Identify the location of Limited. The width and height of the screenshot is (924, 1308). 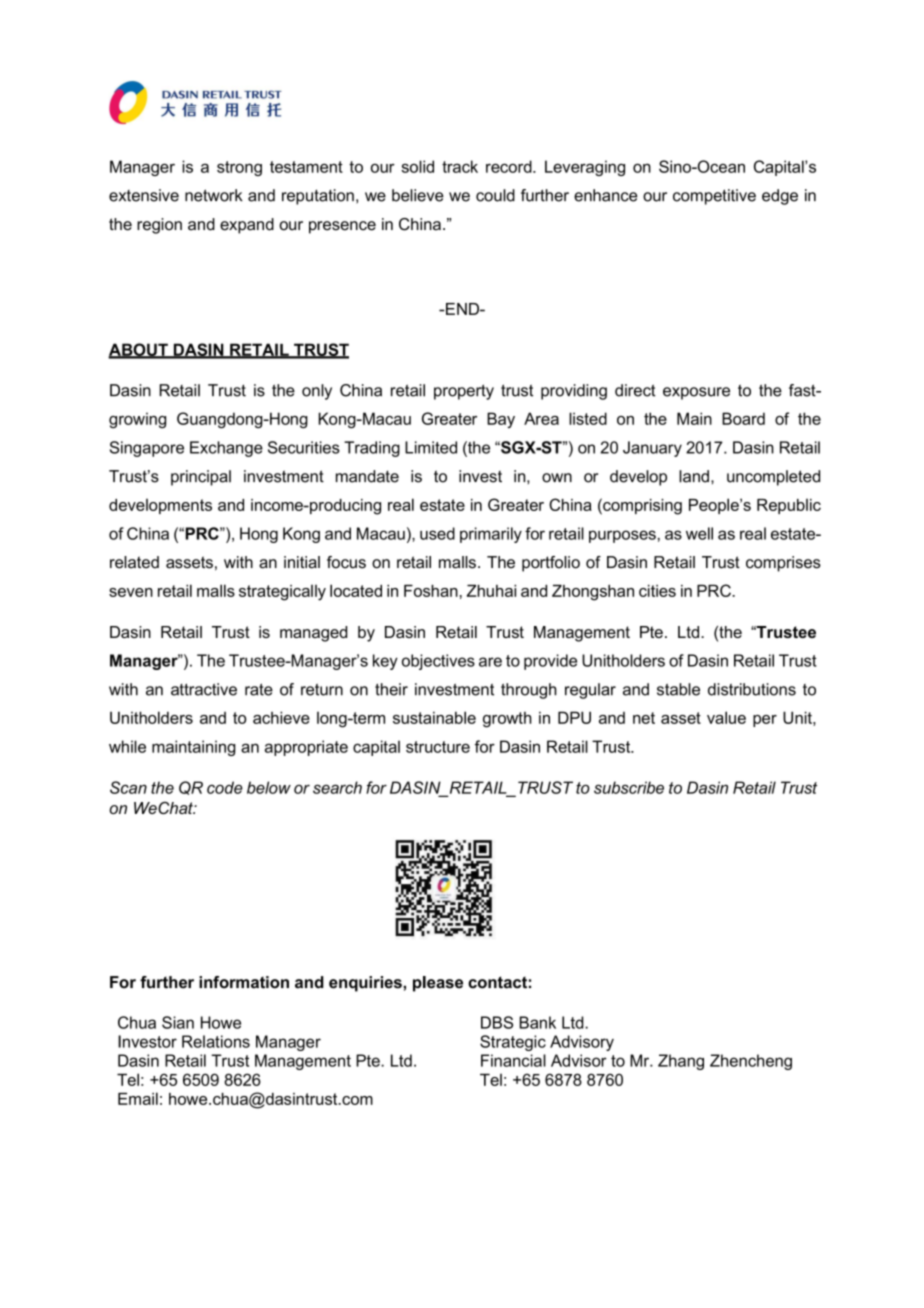
(431, 447).
